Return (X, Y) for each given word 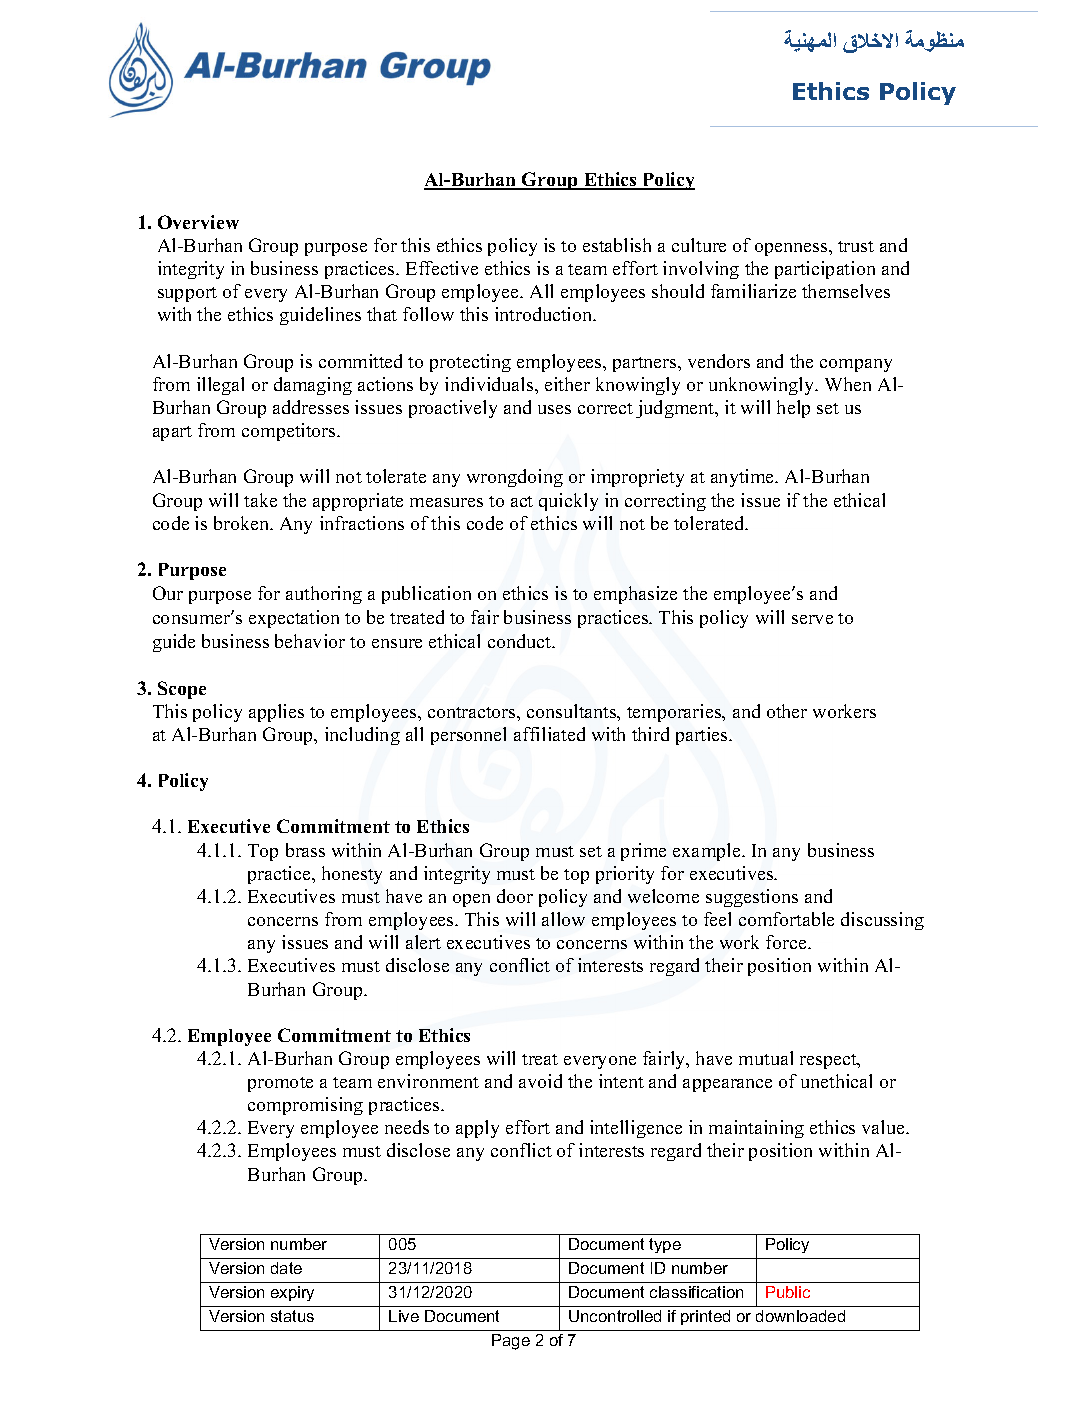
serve (812, 619)
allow (563, 919)
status (292, 1316)
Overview (198, 222)
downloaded (800, 1316)
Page (511, 1342)
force (787, 942)
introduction (545, 314)
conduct (521, 641)
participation (825, 270)
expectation (294, 619)
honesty (352, 875)
